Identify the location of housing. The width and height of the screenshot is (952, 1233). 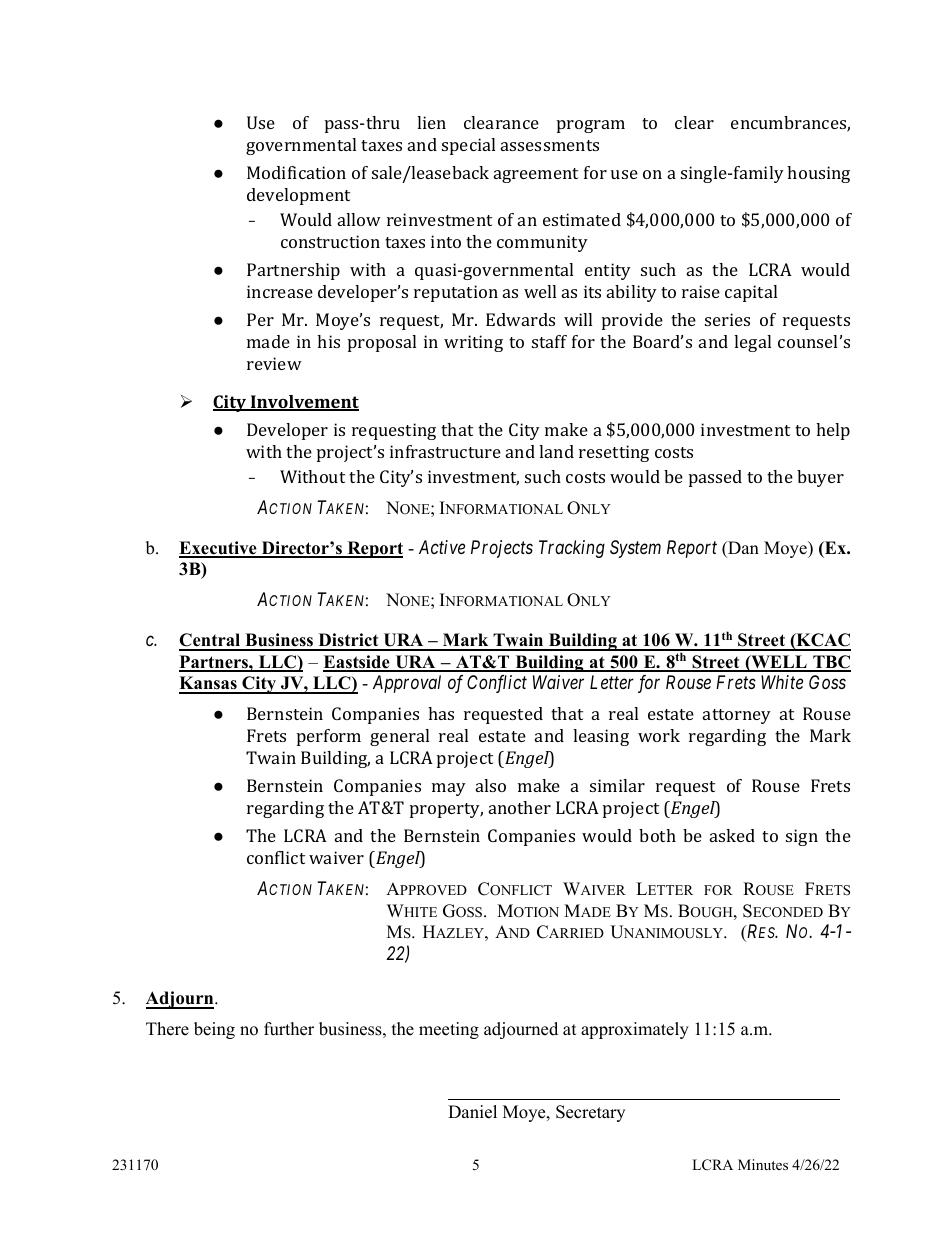
(818, 174).
